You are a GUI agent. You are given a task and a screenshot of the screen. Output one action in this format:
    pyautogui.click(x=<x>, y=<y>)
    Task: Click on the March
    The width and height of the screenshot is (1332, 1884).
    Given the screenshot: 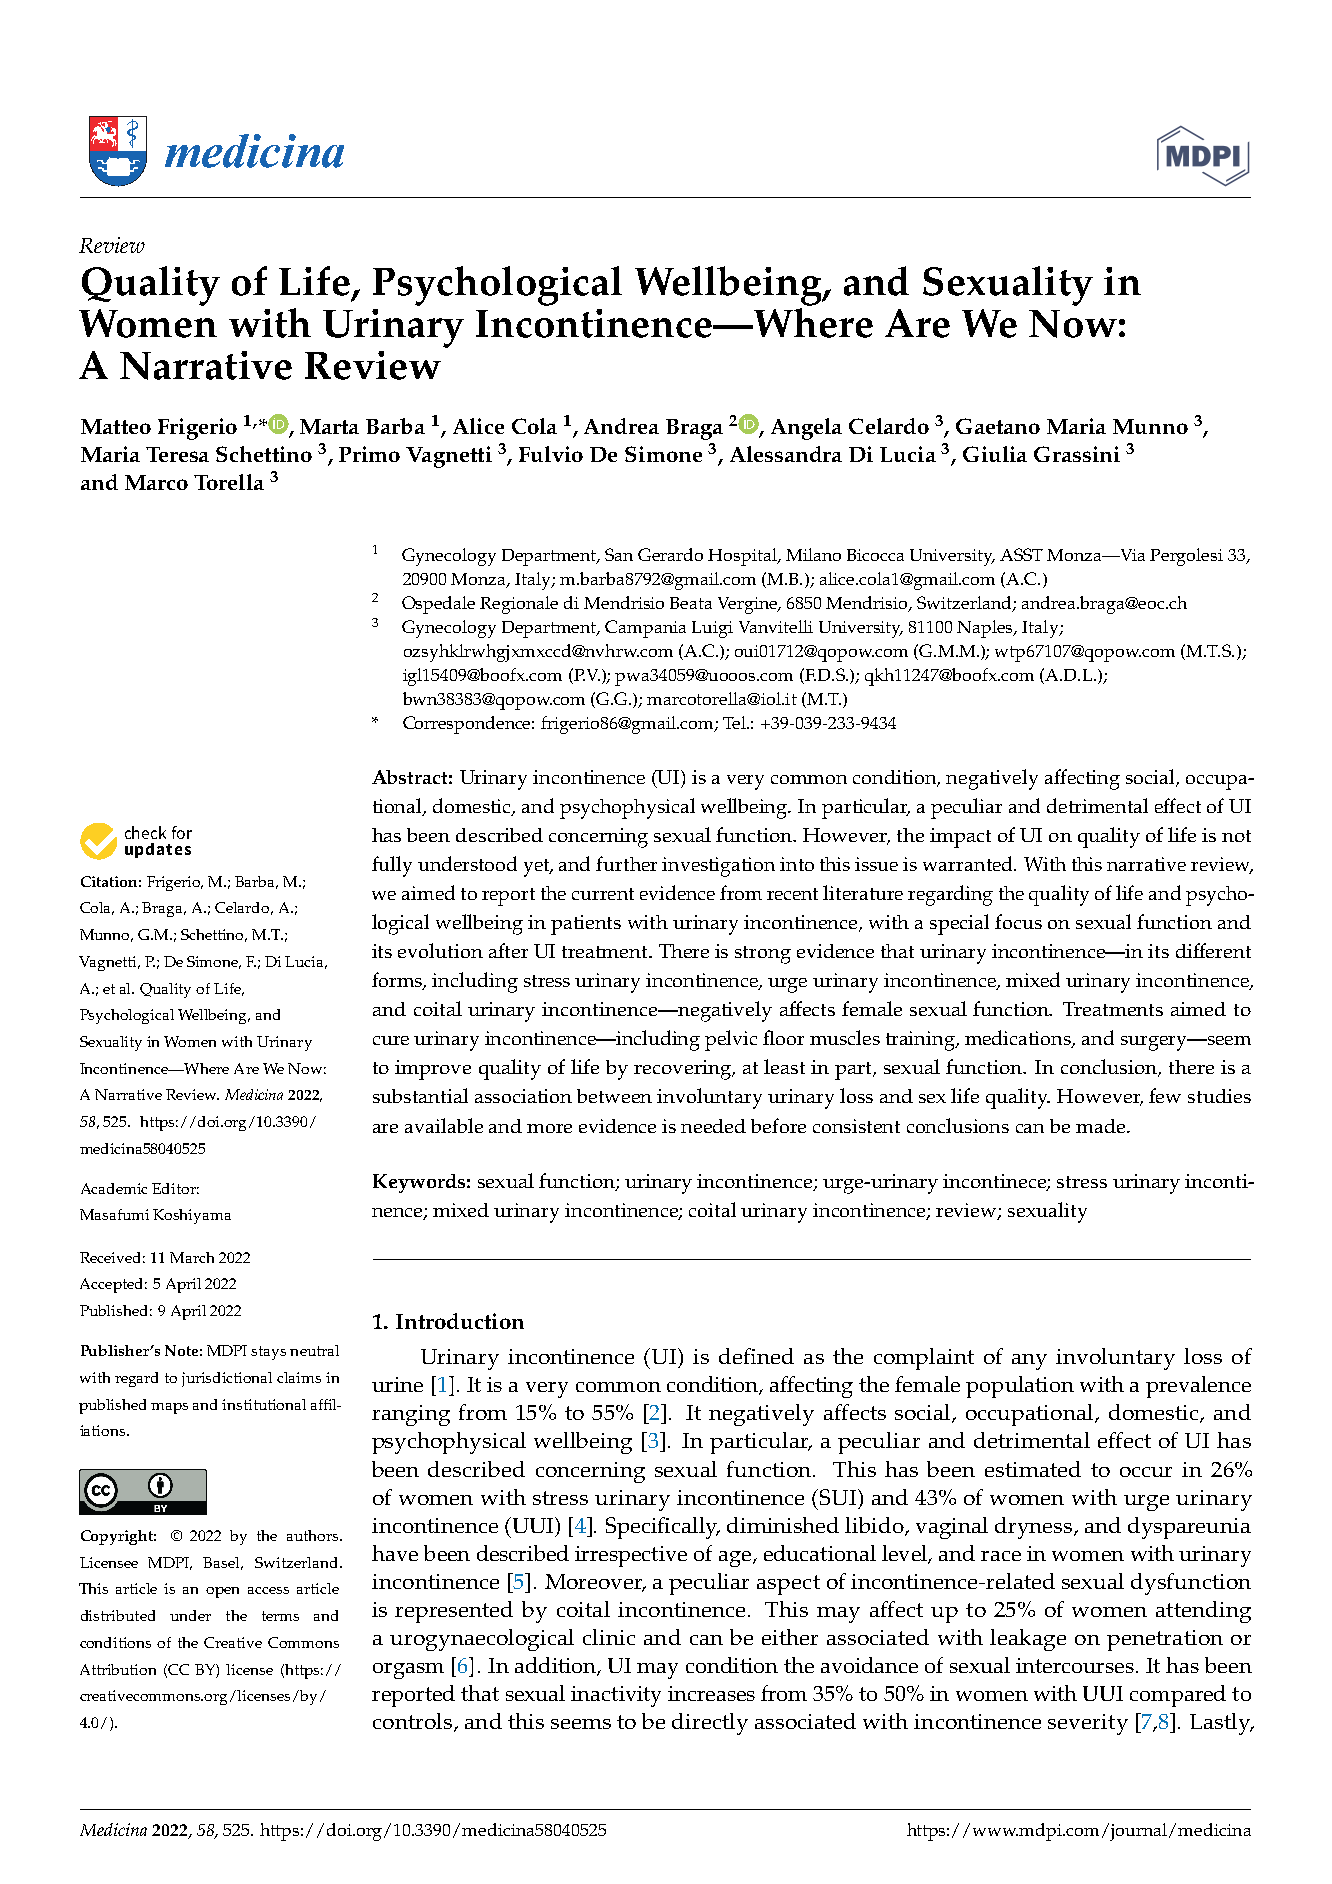 What is the action you would take?
    pyautogui.click(x=192, y=1257)
